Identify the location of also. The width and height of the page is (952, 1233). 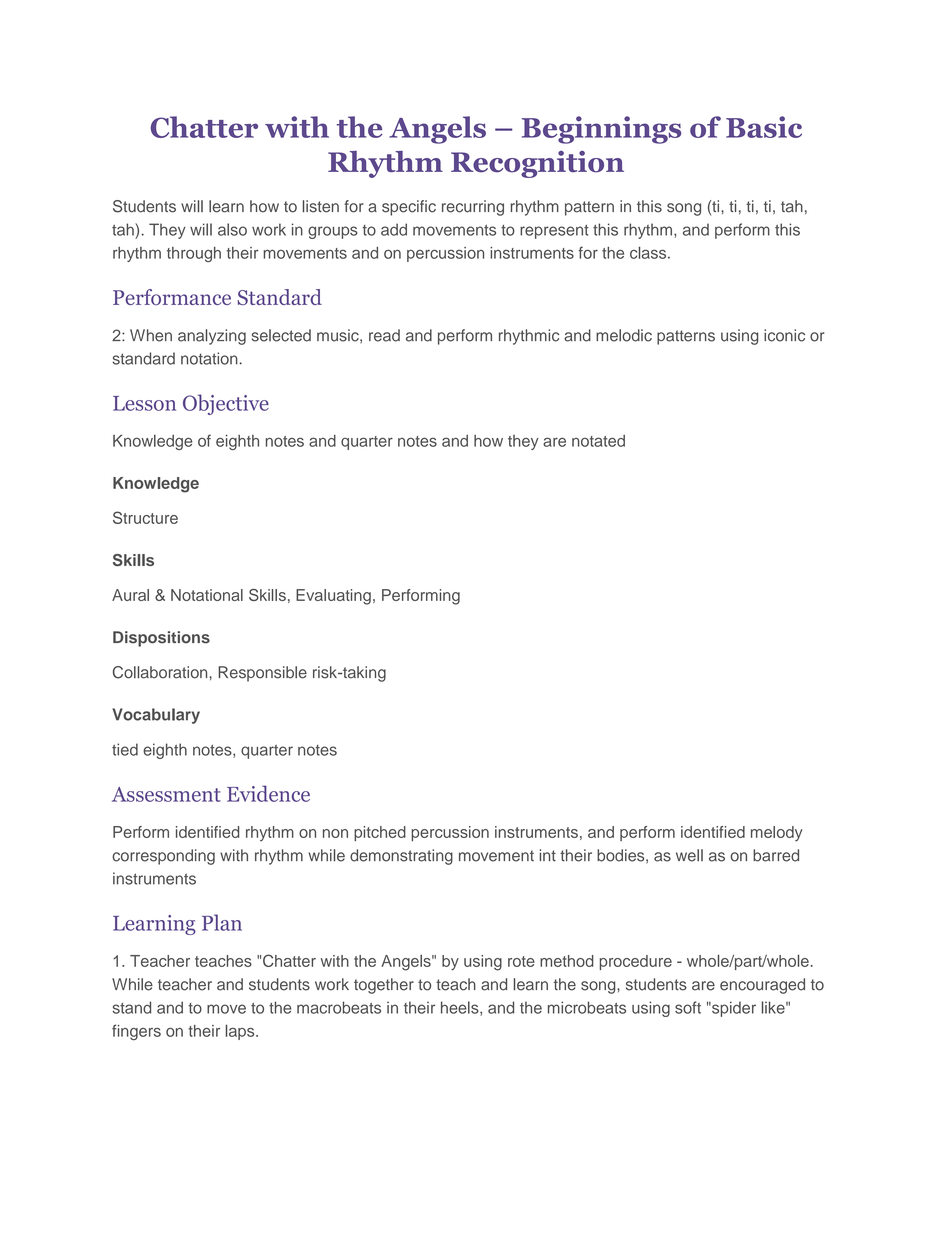
(232, 229).
